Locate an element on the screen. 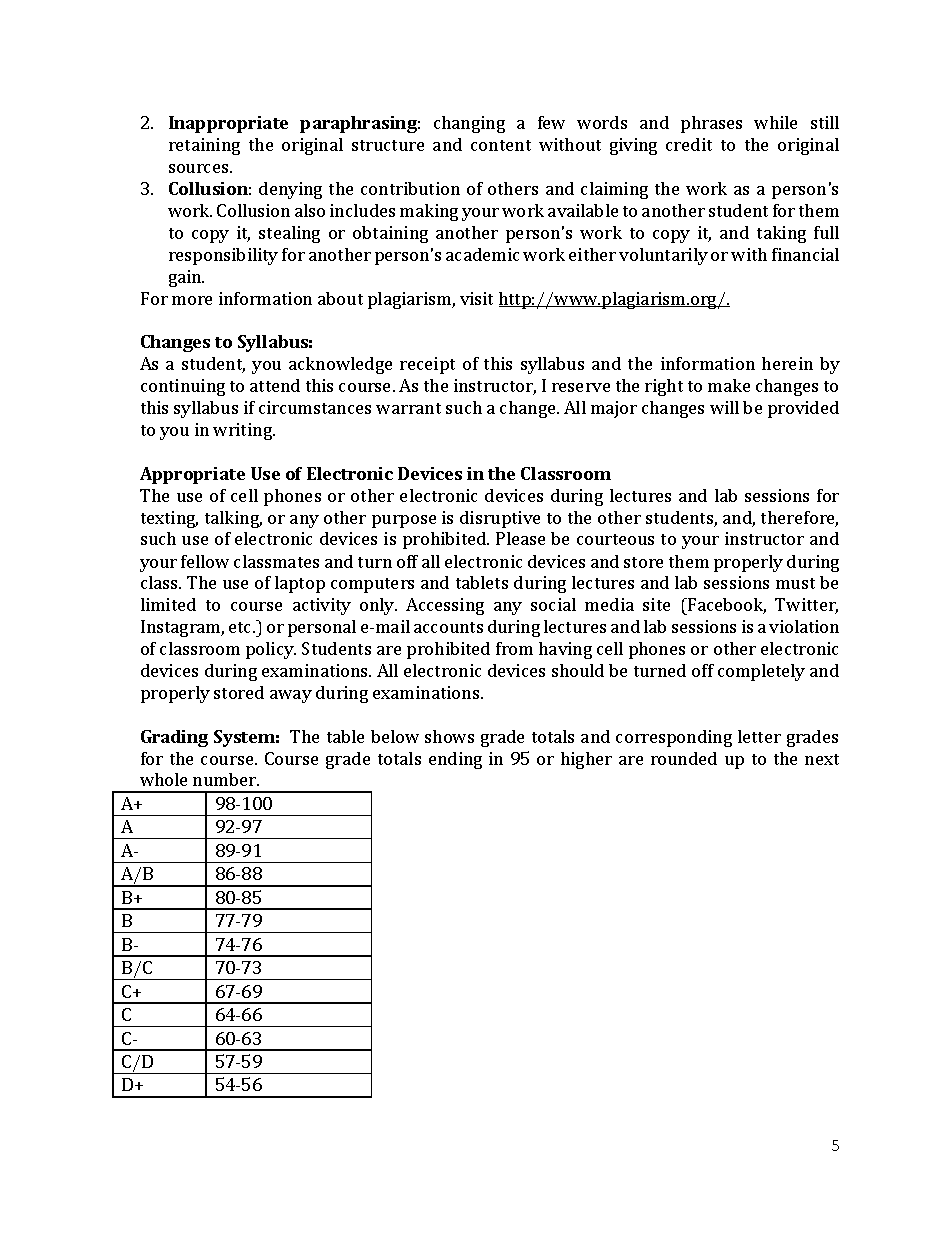 The width and height of the screenshot is (952, 1233). writing is located at coordinates (244, 431).
